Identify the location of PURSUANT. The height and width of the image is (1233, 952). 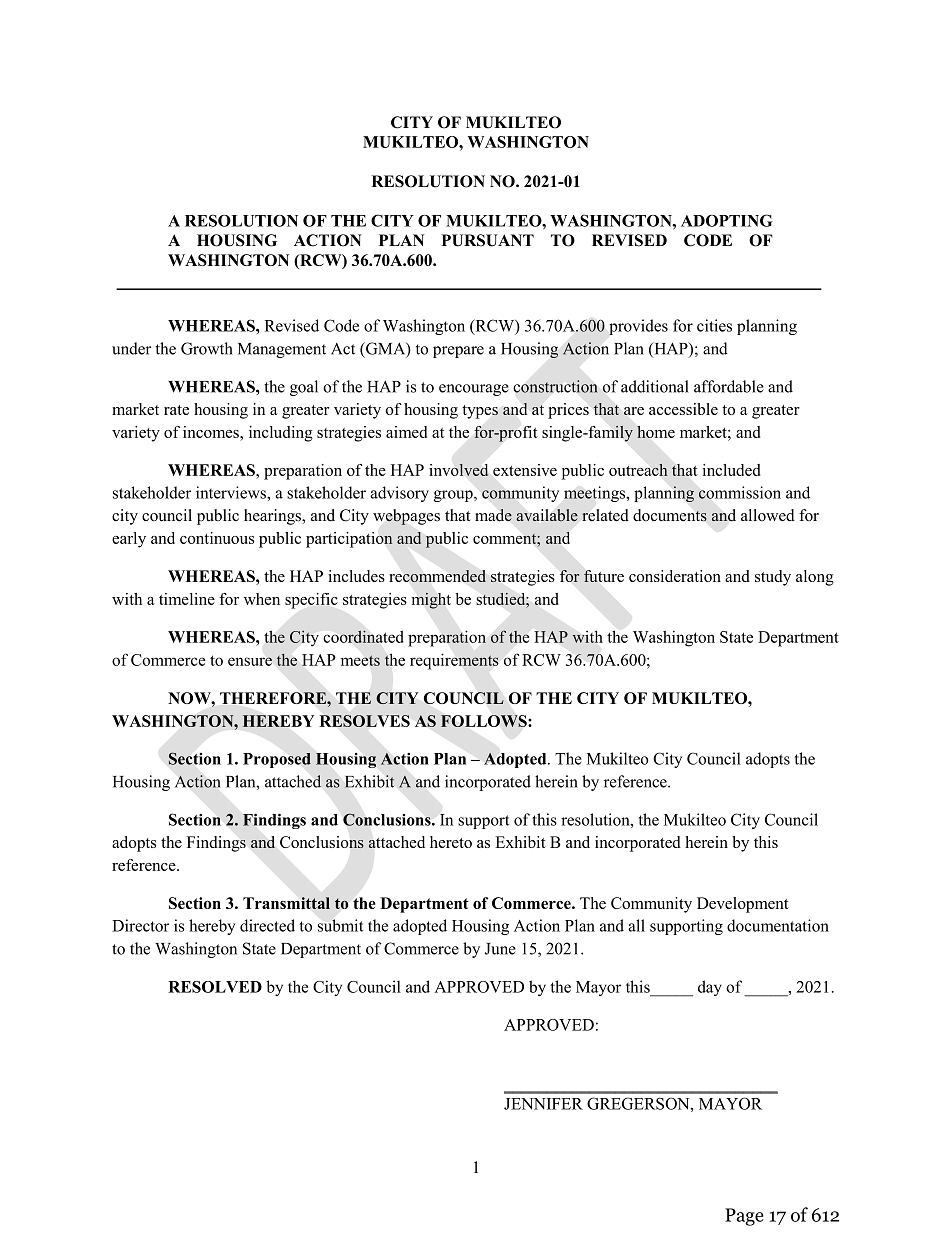
(487, 240).
